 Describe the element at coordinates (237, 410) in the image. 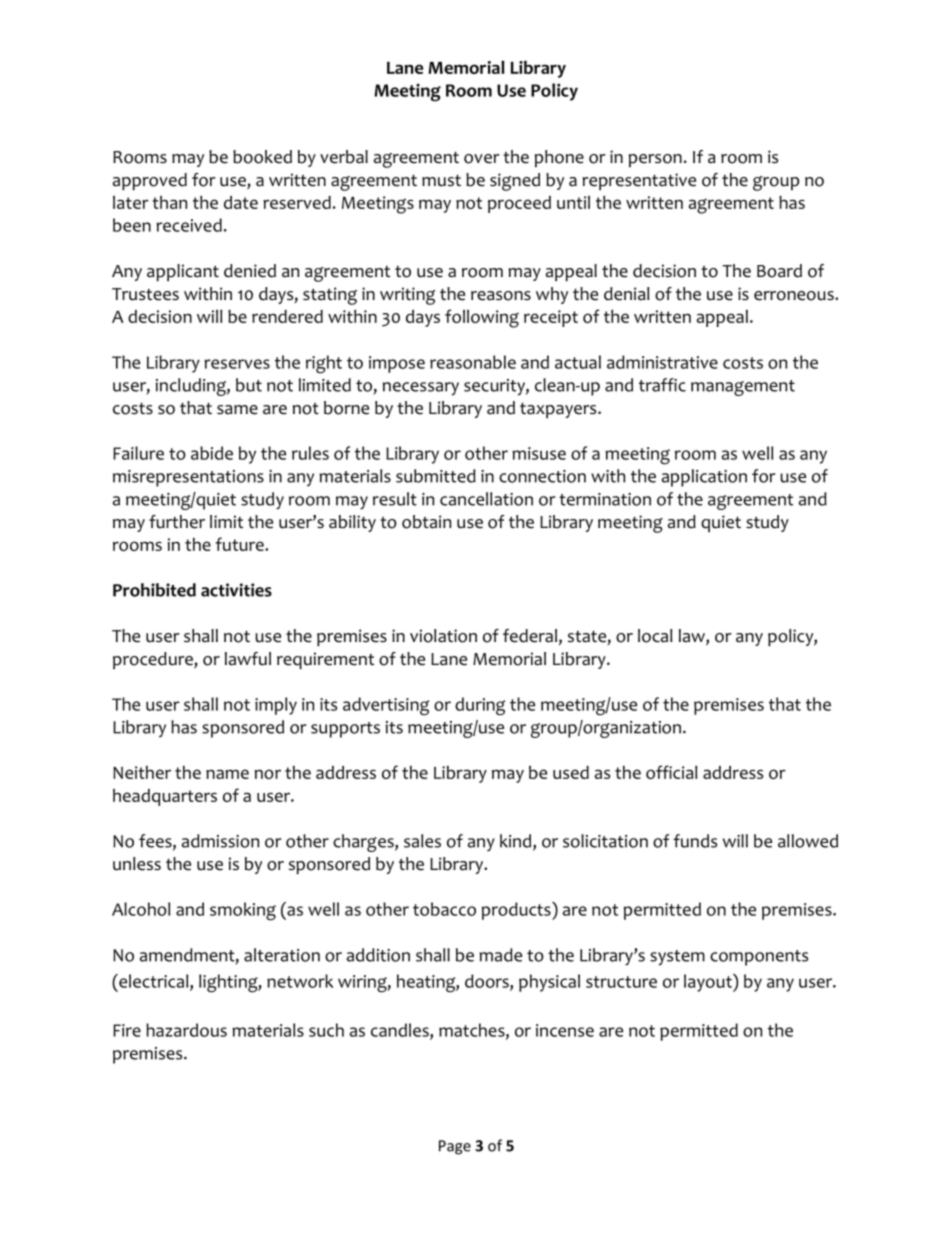

I see `same` at that location.
